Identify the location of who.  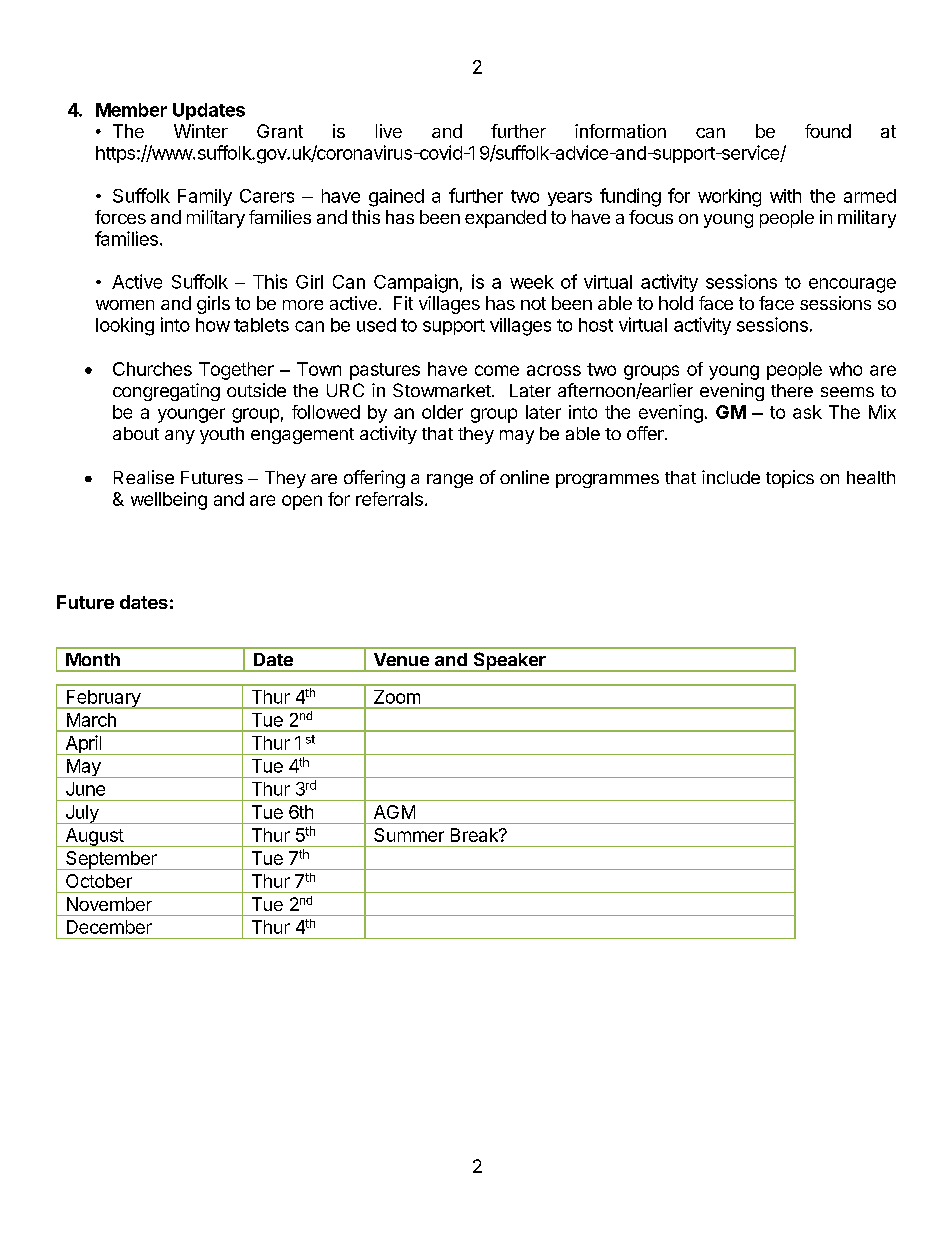
(845, 369).
